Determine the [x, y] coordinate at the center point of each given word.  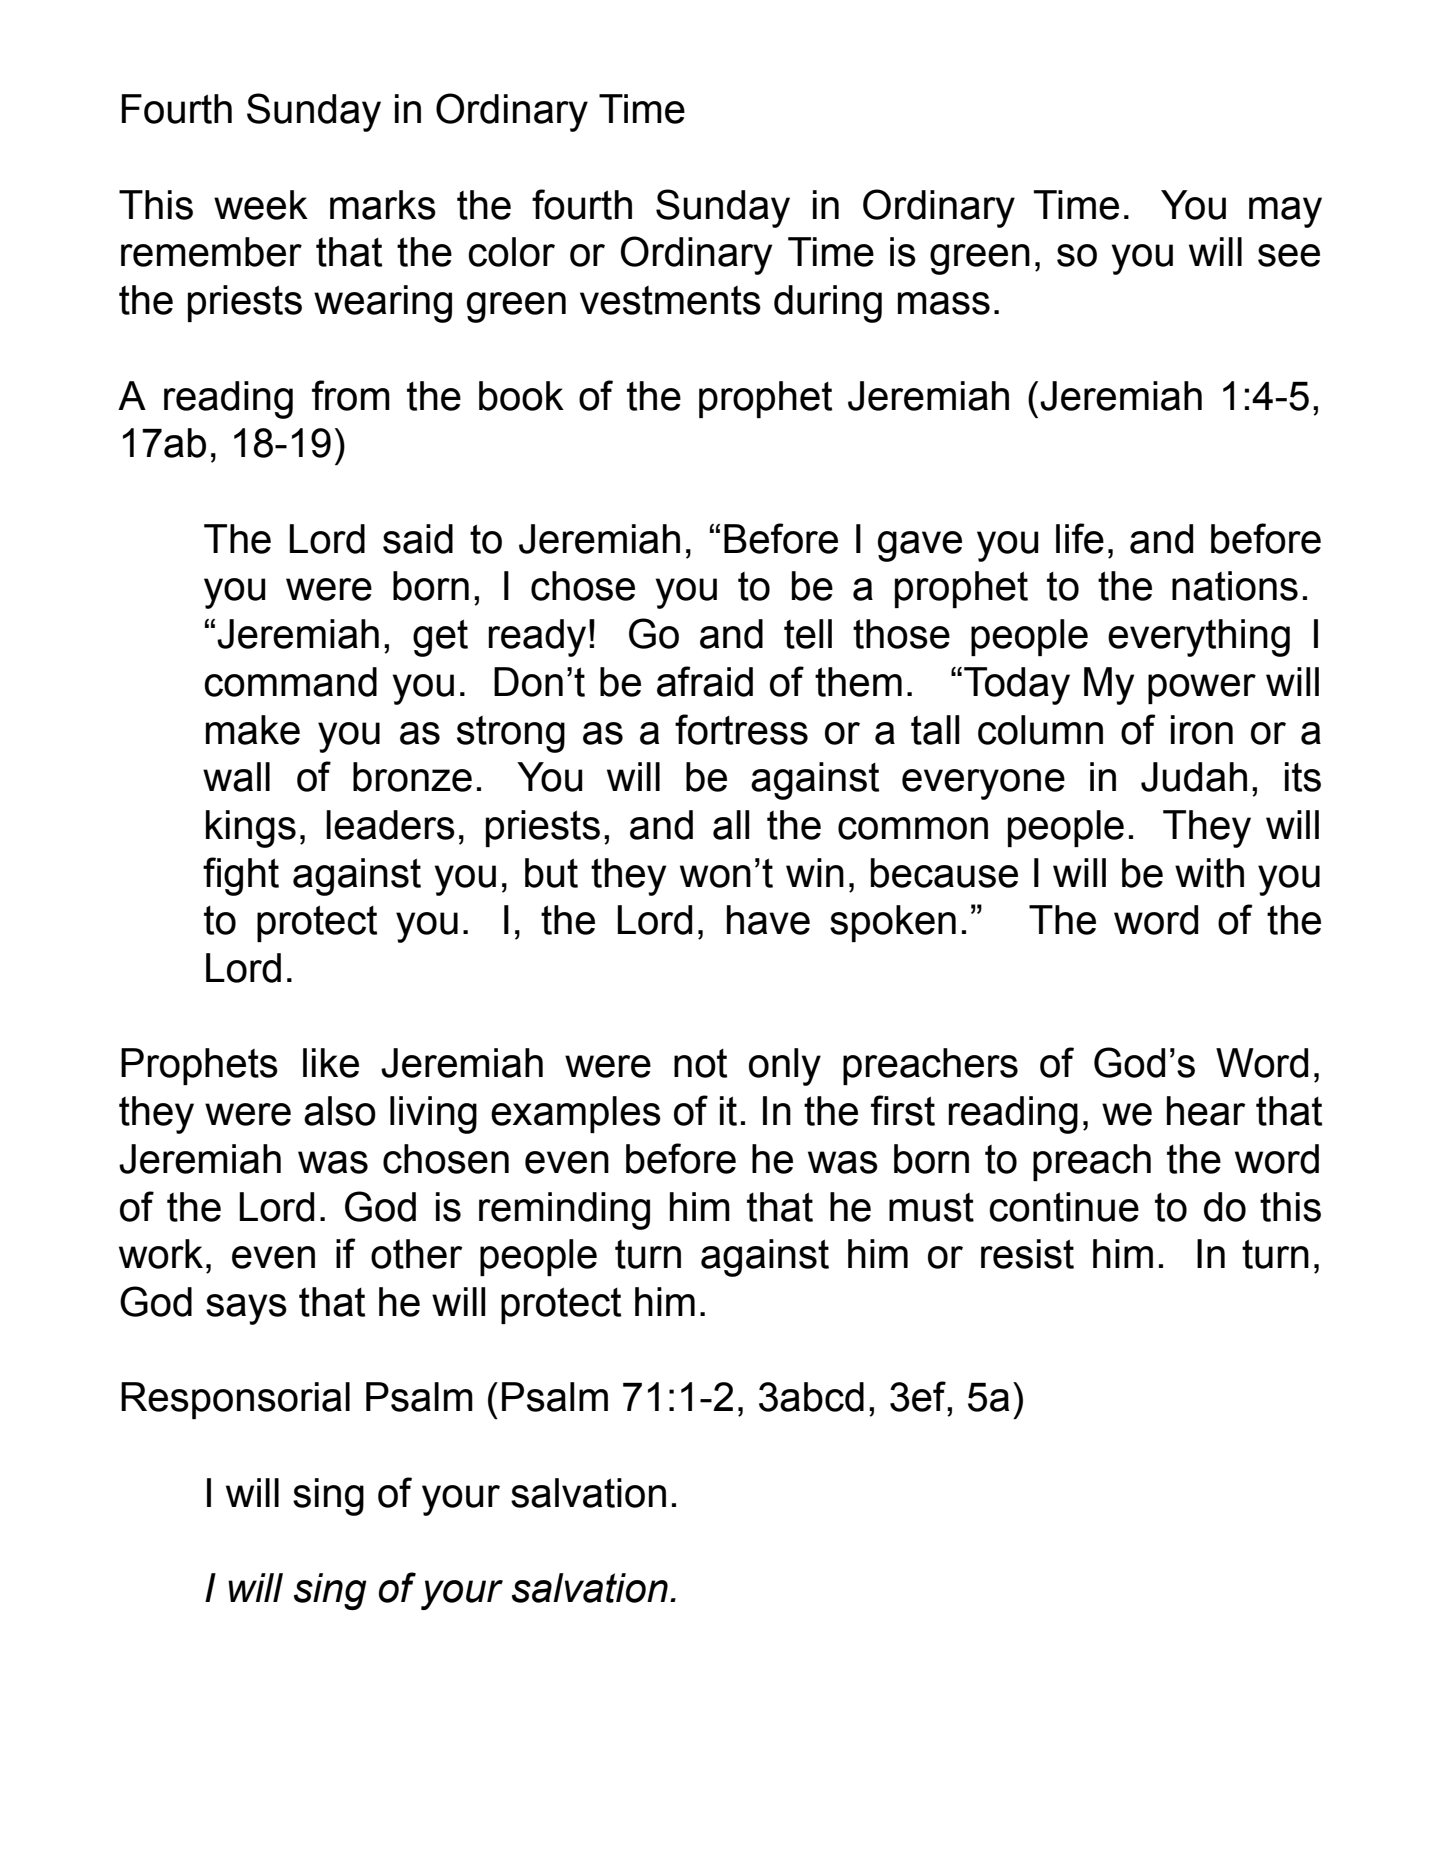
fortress [741, 729]
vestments [670, 300]
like [331, 1063]
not [700, 1063]
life [1080, 538]
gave [920, 546]
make [253, 730]
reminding [564, 1211]
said [418, 539]
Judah [1194, 777]
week [261, 205]
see [1289, 255]
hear [1206, 1111]
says [246, 1309]
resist [1027, 1254]
